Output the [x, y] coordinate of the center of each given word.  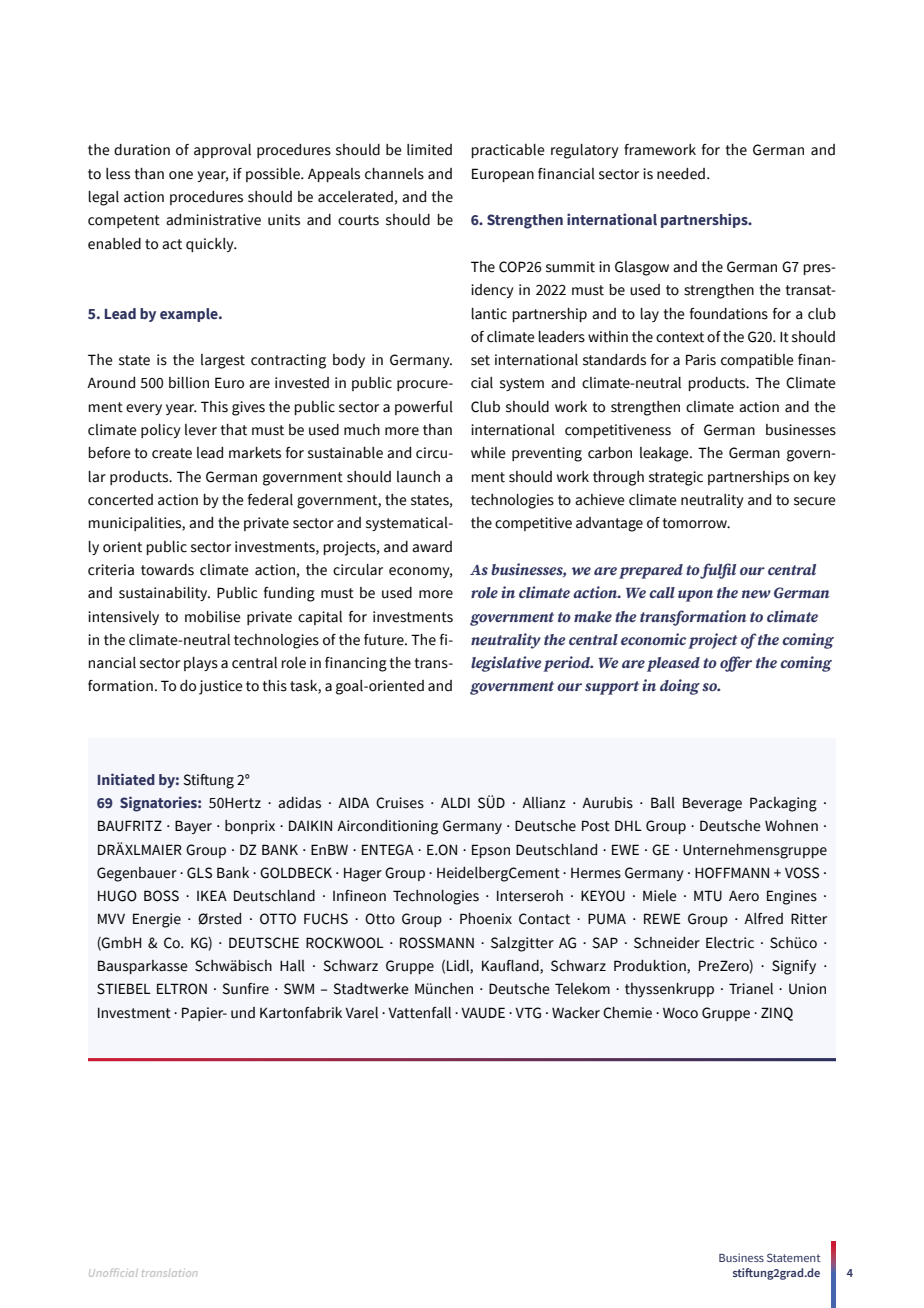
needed [681, 174]
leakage [665, 454]
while [488, 453]
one [181, 175]
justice [221, 687]
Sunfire [245, 989]
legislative [506, 664]
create [172, 453]
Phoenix [486, 919]
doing [680, 687]
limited [429, 150]
